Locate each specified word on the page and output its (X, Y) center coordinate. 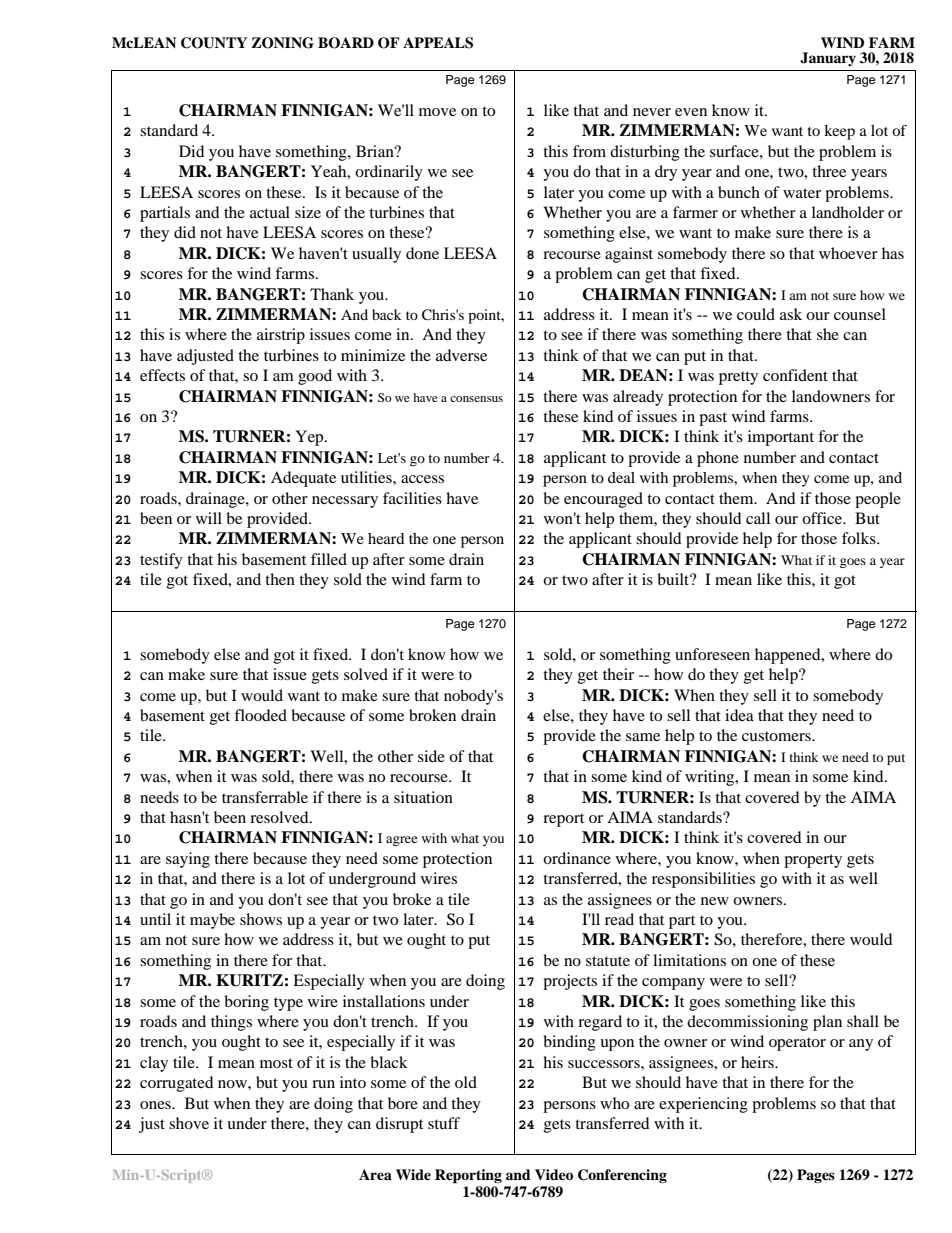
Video (554, 1175)
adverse (461, 355)
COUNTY (214, 43)
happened (789, 656)
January (828, 59)
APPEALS (438, 43)
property (813, 861)
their (618, 674)
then (280, 579)
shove (189, 1123)
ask (791, 314)
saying (188, 860)
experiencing (703, 1105)
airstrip (281, 336)
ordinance (577, 858)
